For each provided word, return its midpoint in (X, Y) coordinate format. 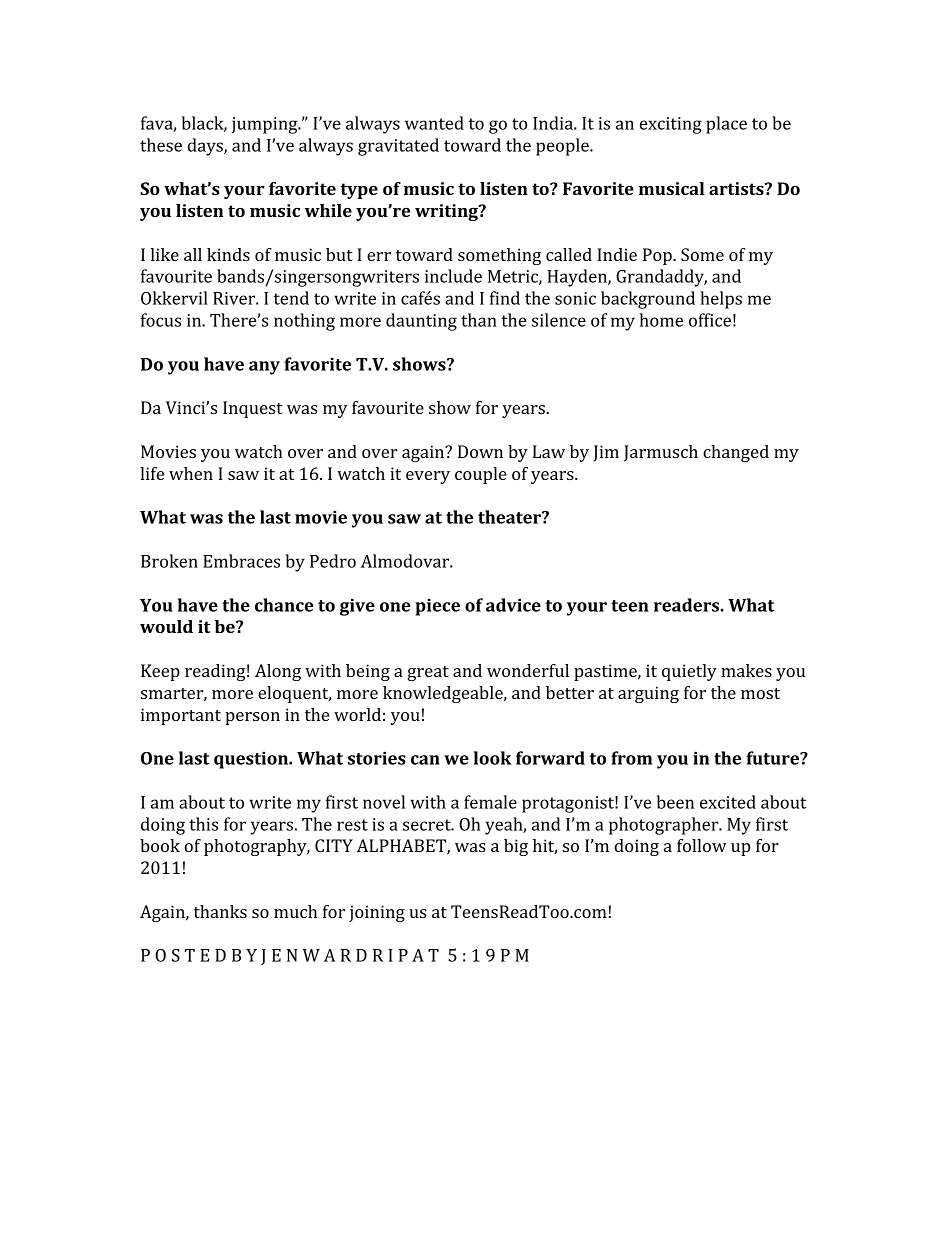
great (428, 673)
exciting (671, 125)
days (206, 147)
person (252, 718)
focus (161, 320)
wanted (434, 123)
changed (736, 453)
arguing (648, 694)
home (661, 320)
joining (377, 913)
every (428, 477)
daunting (421, 322)
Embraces (241, 561)
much (295, 911)
